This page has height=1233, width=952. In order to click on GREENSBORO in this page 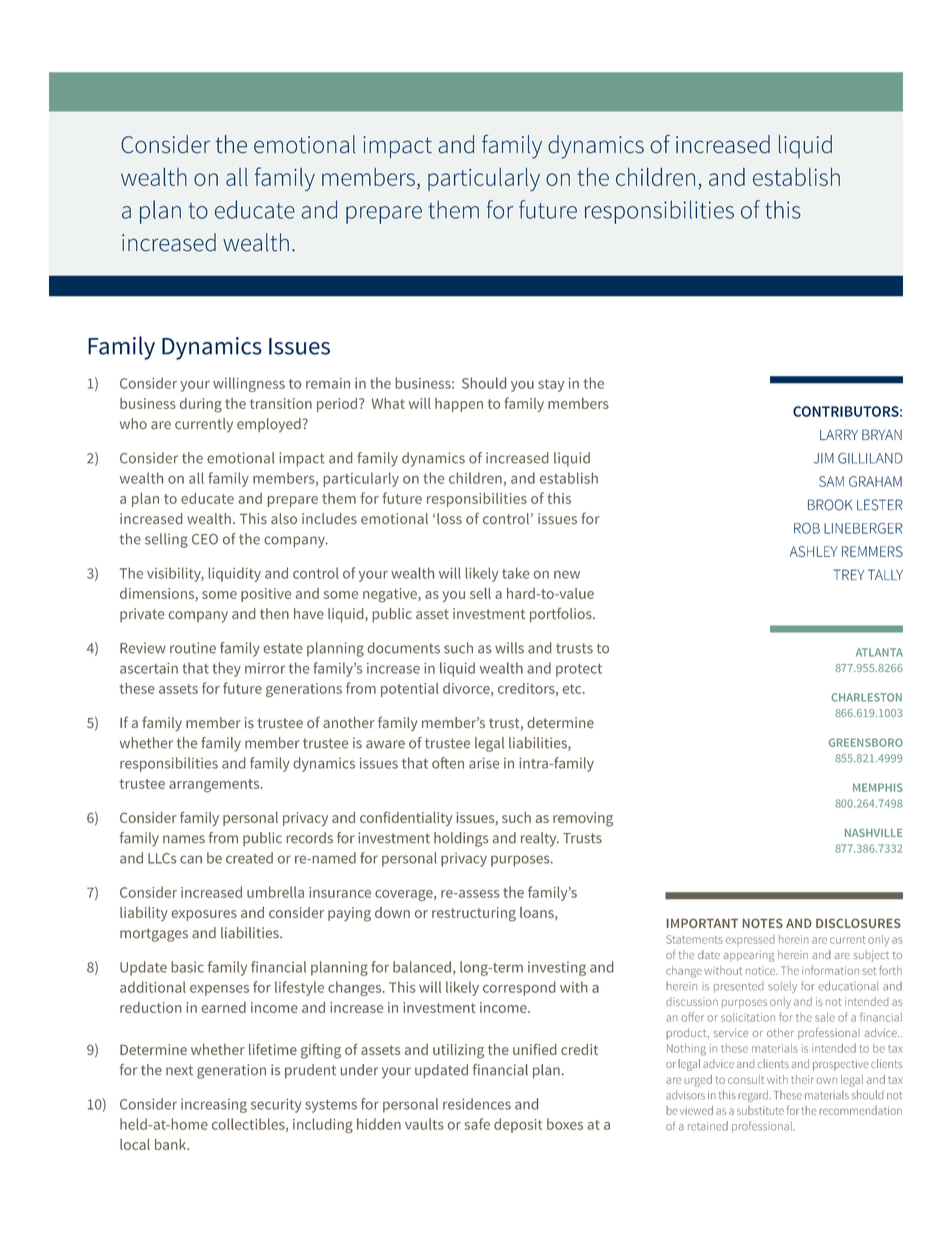, I will do `click(866, 742)`.
